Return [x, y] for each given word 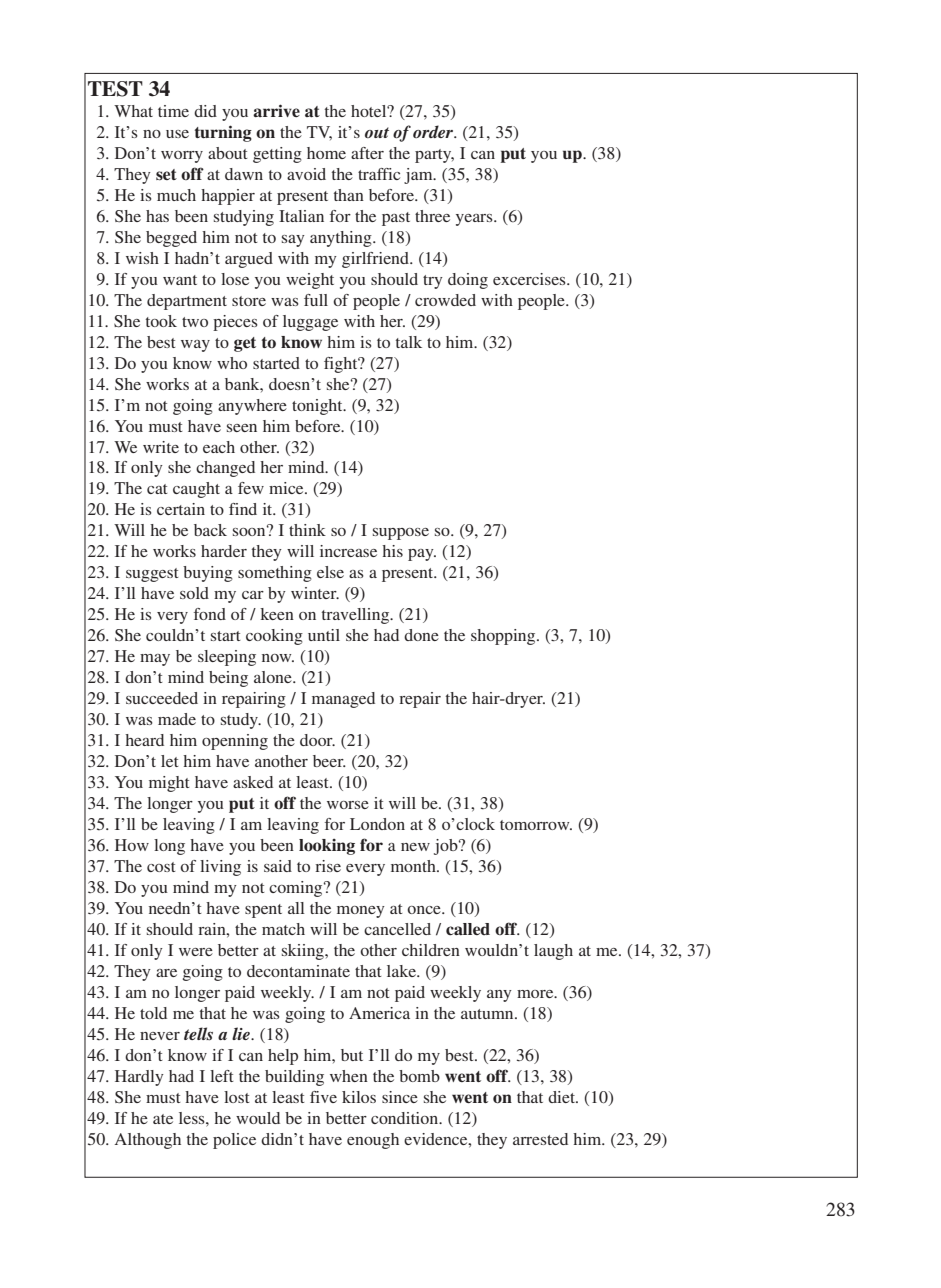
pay [422, 555]
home [326, 153]
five [323, 1097]
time [173, 111]
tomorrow [536, 825]
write [161, 447]
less [193, 1118]
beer [329, 761]
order [434, 131]
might [169, 784]
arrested [540, 1139]
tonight [318, 407]
